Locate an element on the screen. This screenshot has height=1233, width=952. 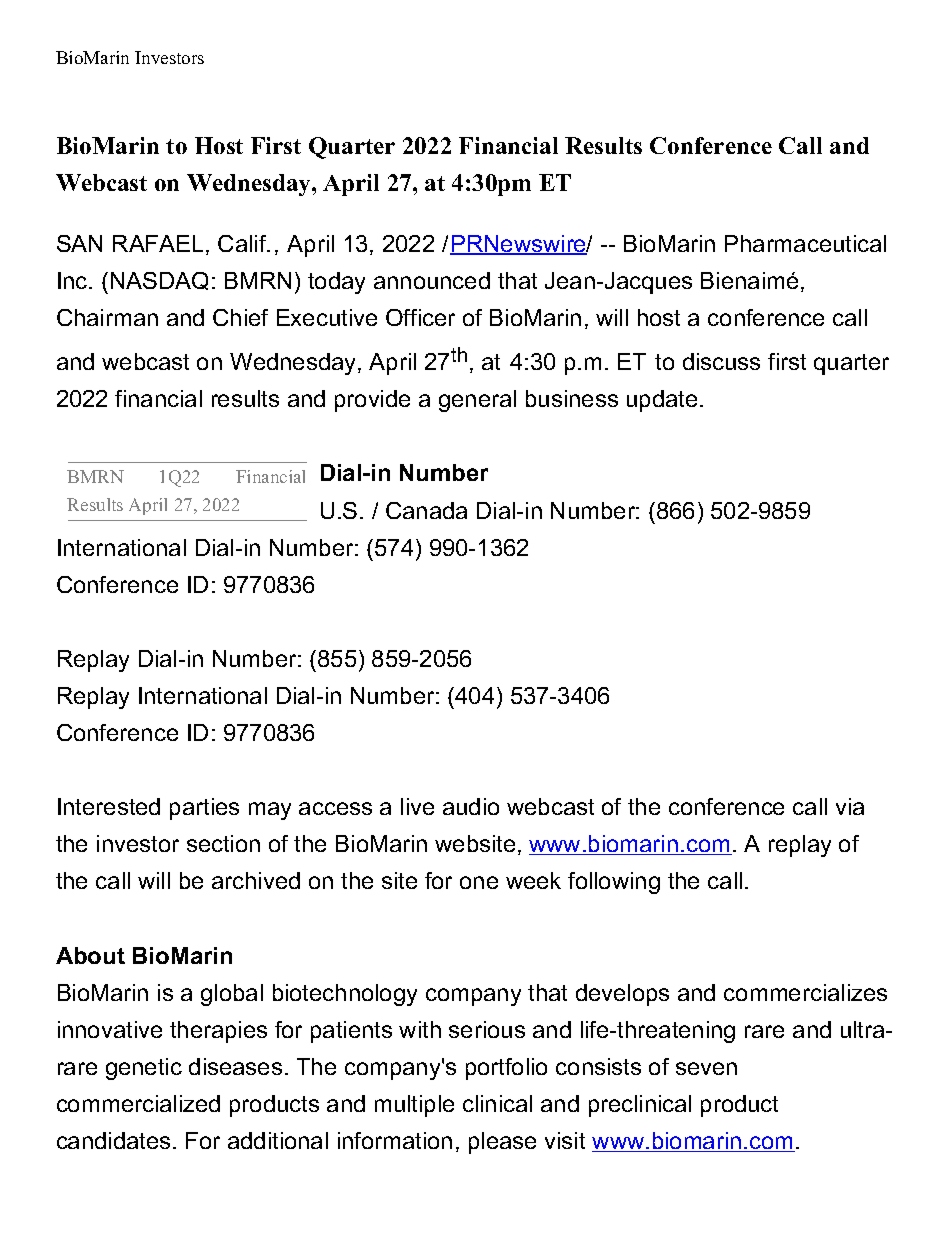
provide is located at coordinates (372, 401).
